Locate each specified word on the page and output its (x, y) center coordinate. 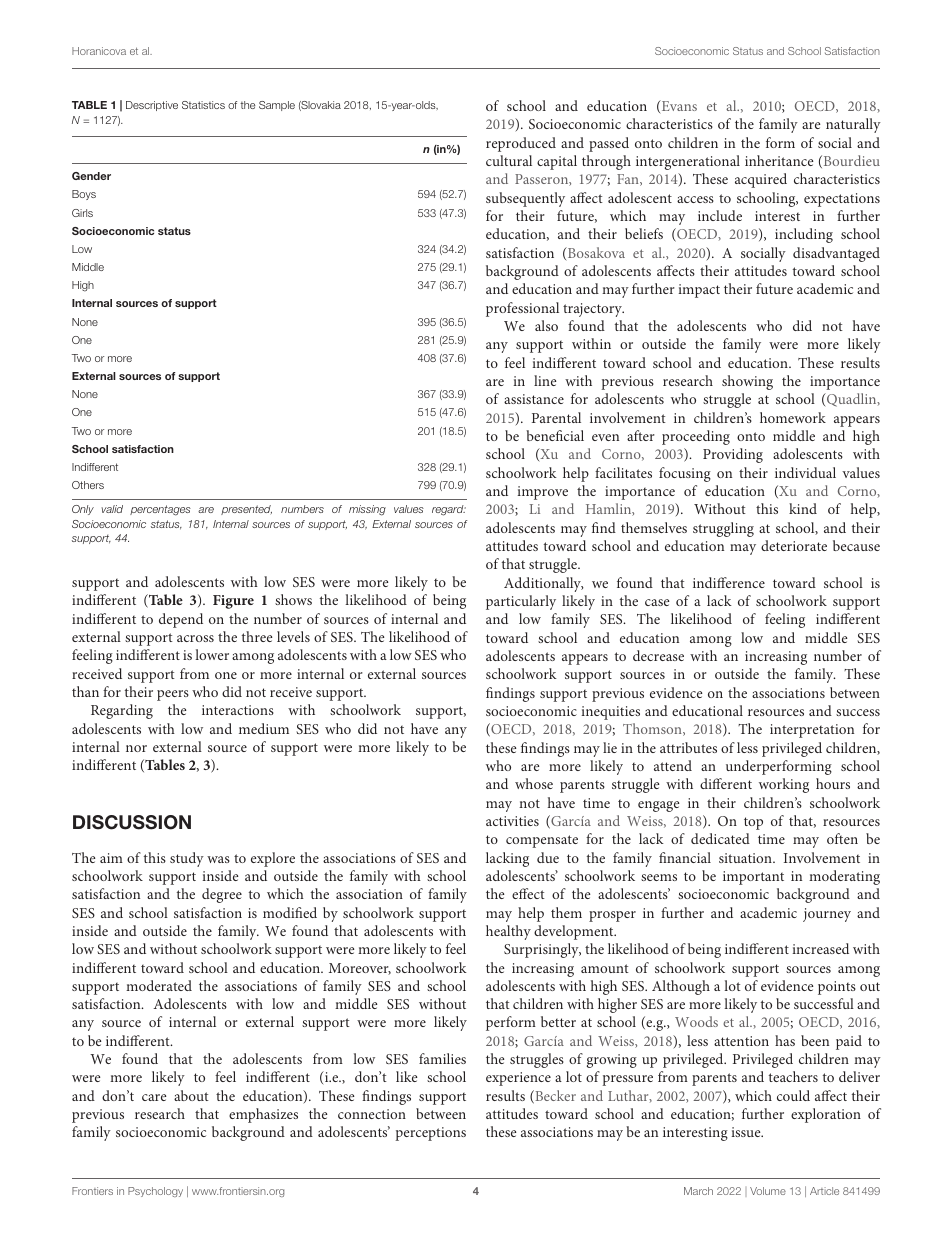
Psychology (155, 1192)
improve (542, 493)
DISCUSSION (132, 822)
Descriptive (152, 106)
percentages (160, 510)
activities (512, 821)
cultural (509, 160)
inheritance (779, 160)
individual (805, 472)
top (753, 823)
